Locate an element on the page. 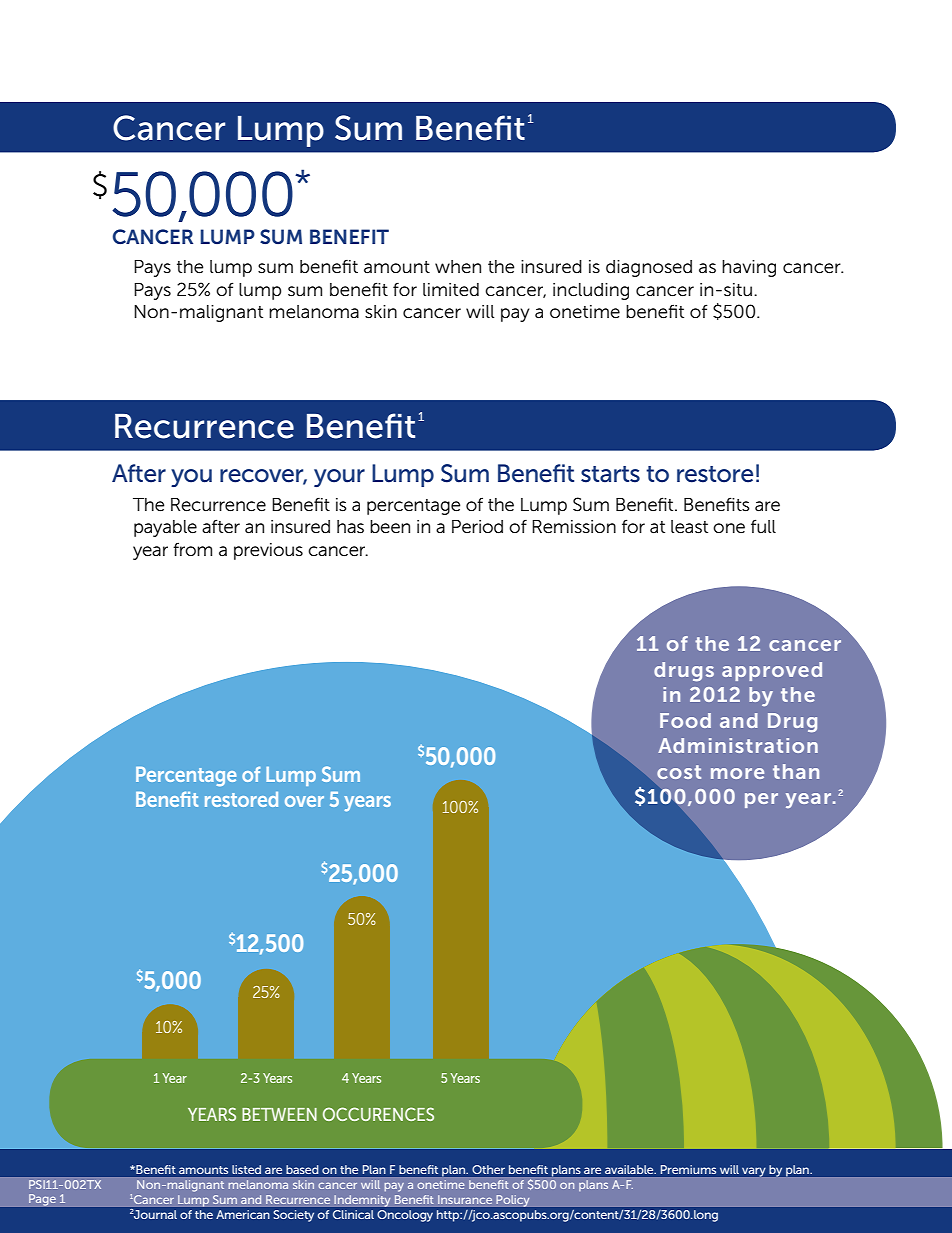  when is located at coordinates (458, 267).
